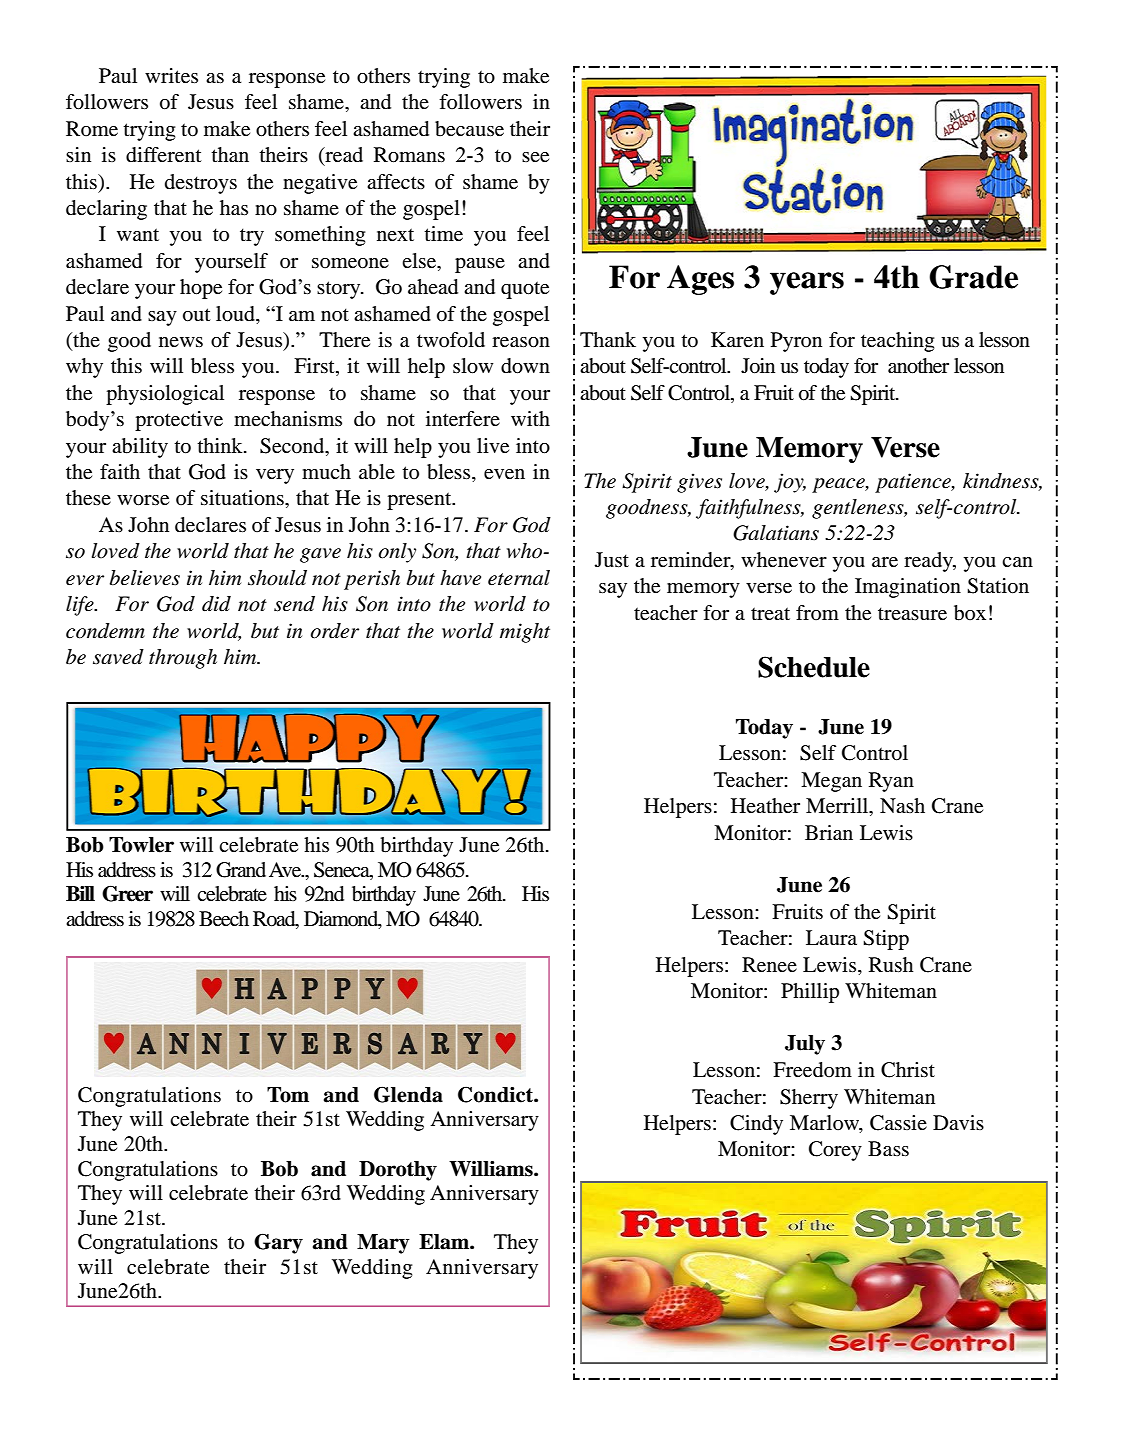 Image resolution: width=1122 pixels, height=1452 pixels. Describe the element at coordinates (278, 1244) in the document. I see `Gary` at that location.
